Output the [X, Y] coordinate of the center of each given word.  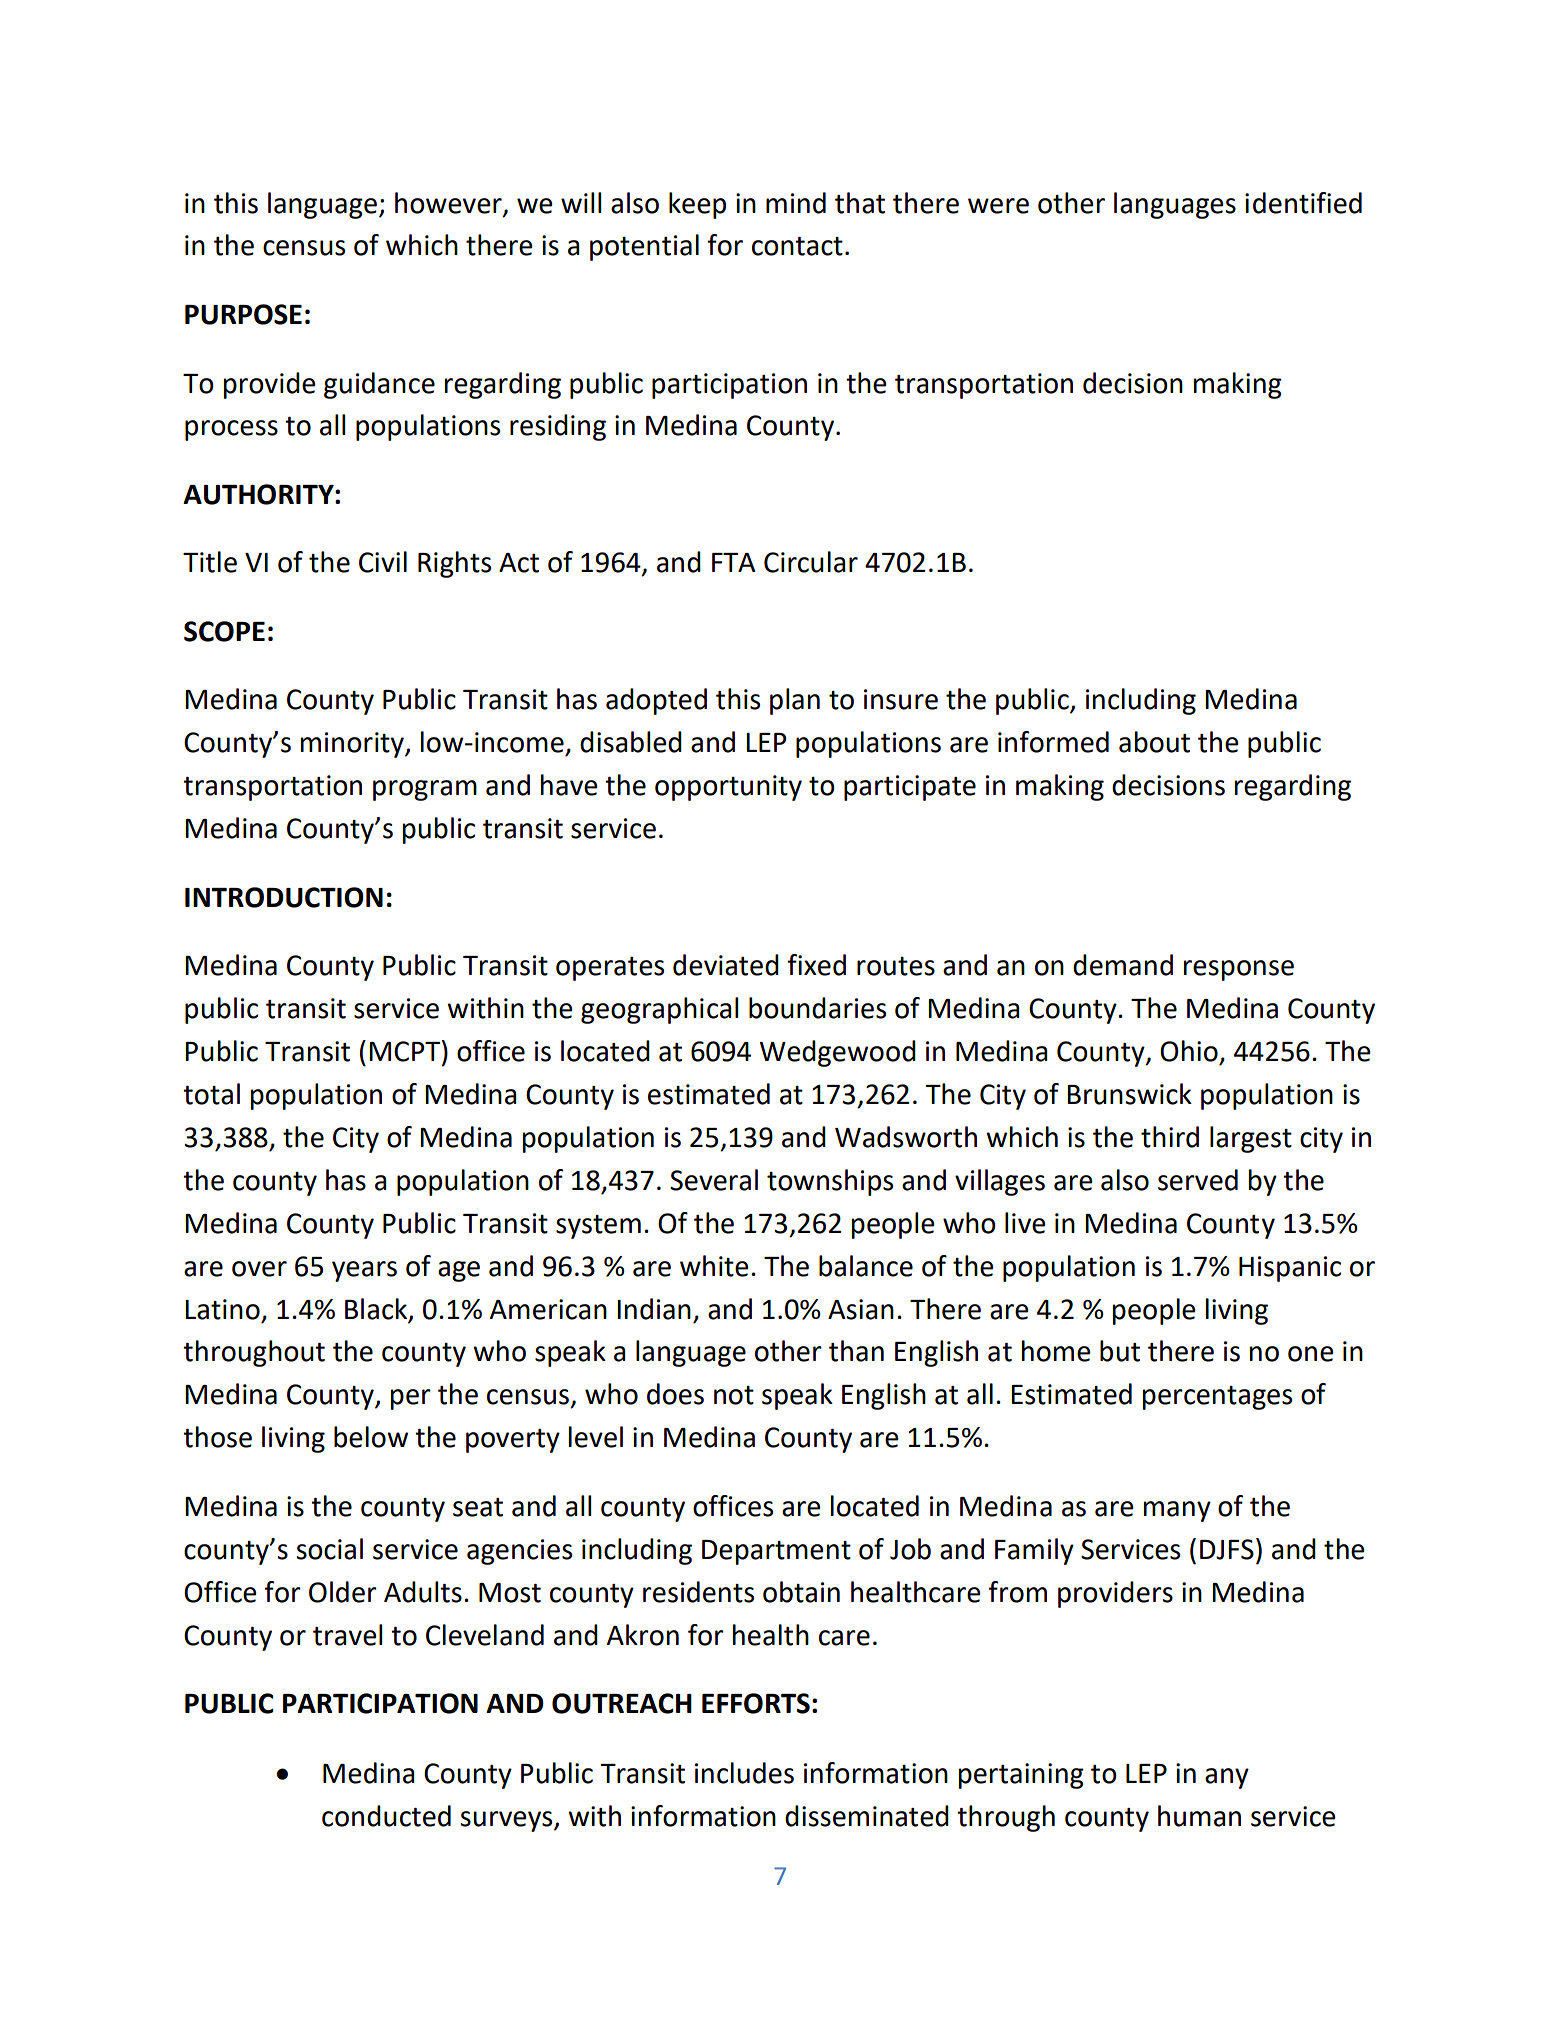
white [714, 1266]
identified [1303, 203]
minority [353, 745]
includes [744, 1773]
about [1154, 742]
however [449, 203]
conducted [386, 1816]
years [364, 1271]
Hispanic [1290, 1269]
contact [797, 246]
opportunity [728, 788]
